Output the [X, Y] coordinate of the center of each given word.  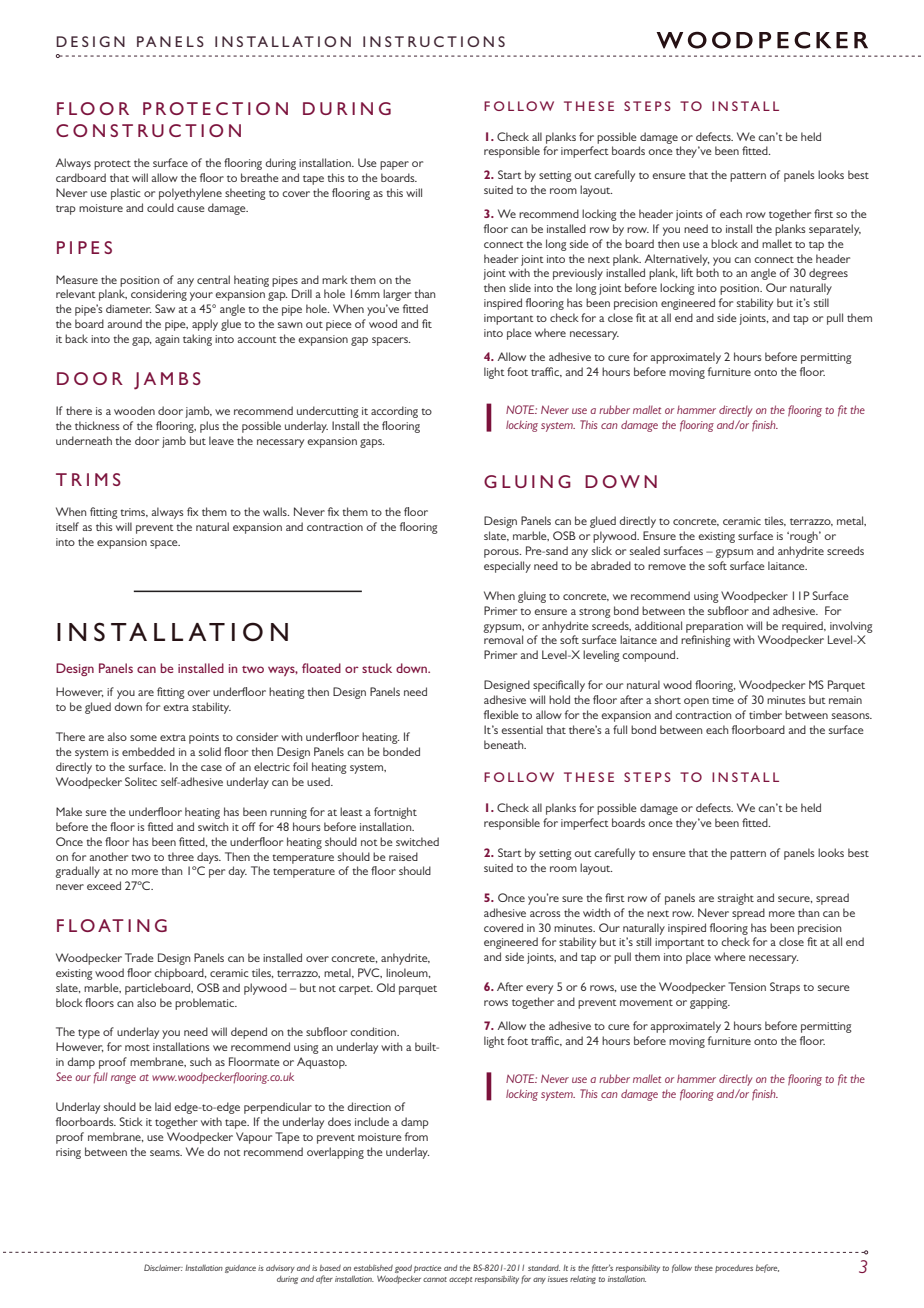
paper [394, 165]
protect [112, 165]
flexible [501, 714]
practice [427, 1269]
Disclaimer [163, 1267]
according [394, 412]
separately [835, 230]
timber [765, 714]
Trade [139, 957]
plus [209, 427]
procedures [734, 1269]
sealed [645, 550]
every [539, 989]
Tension [747, 986]
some [143, 738]
